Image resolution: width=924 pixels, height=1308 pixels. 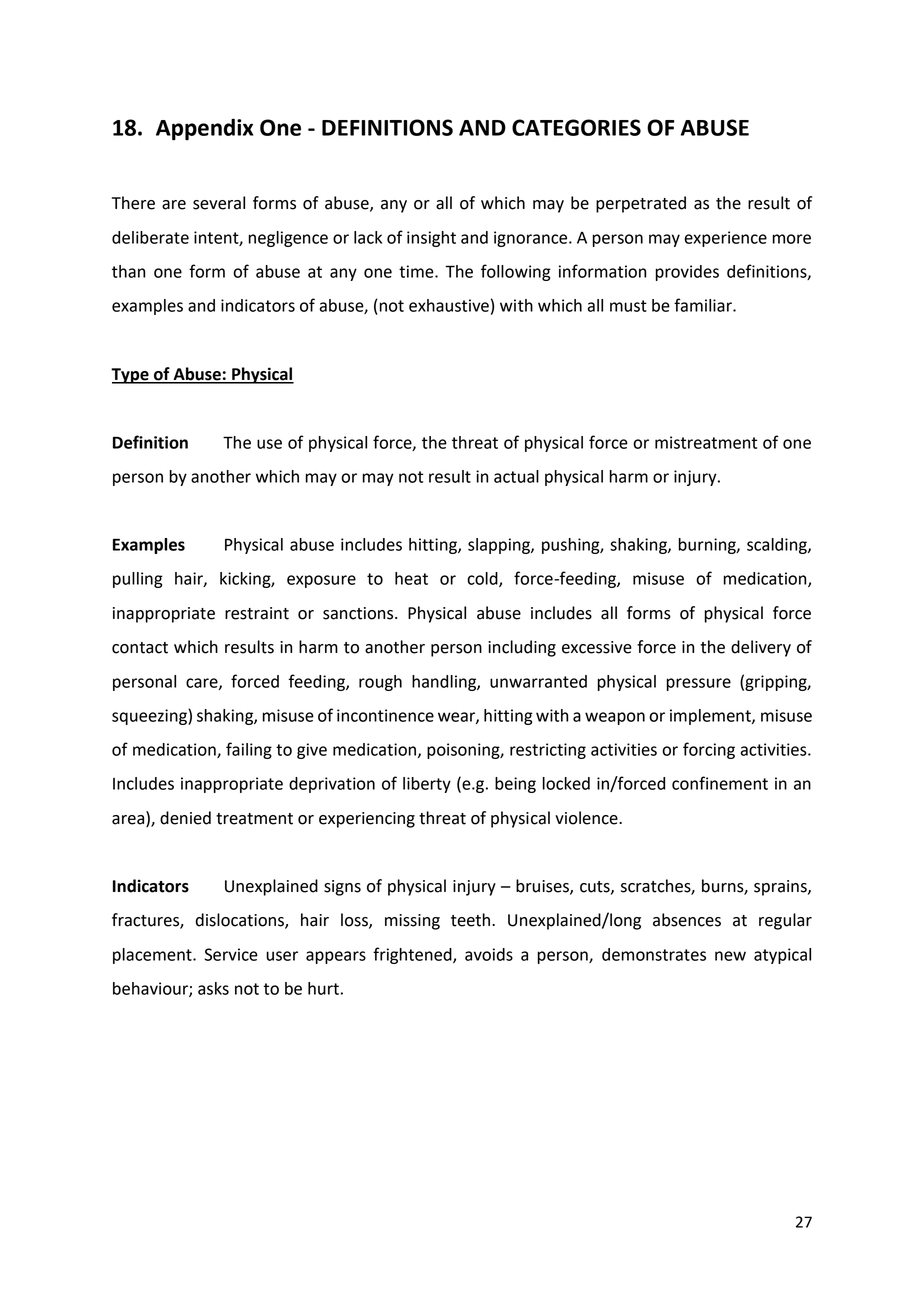 I want to click on Appendix, so click(x=204, y=129).
